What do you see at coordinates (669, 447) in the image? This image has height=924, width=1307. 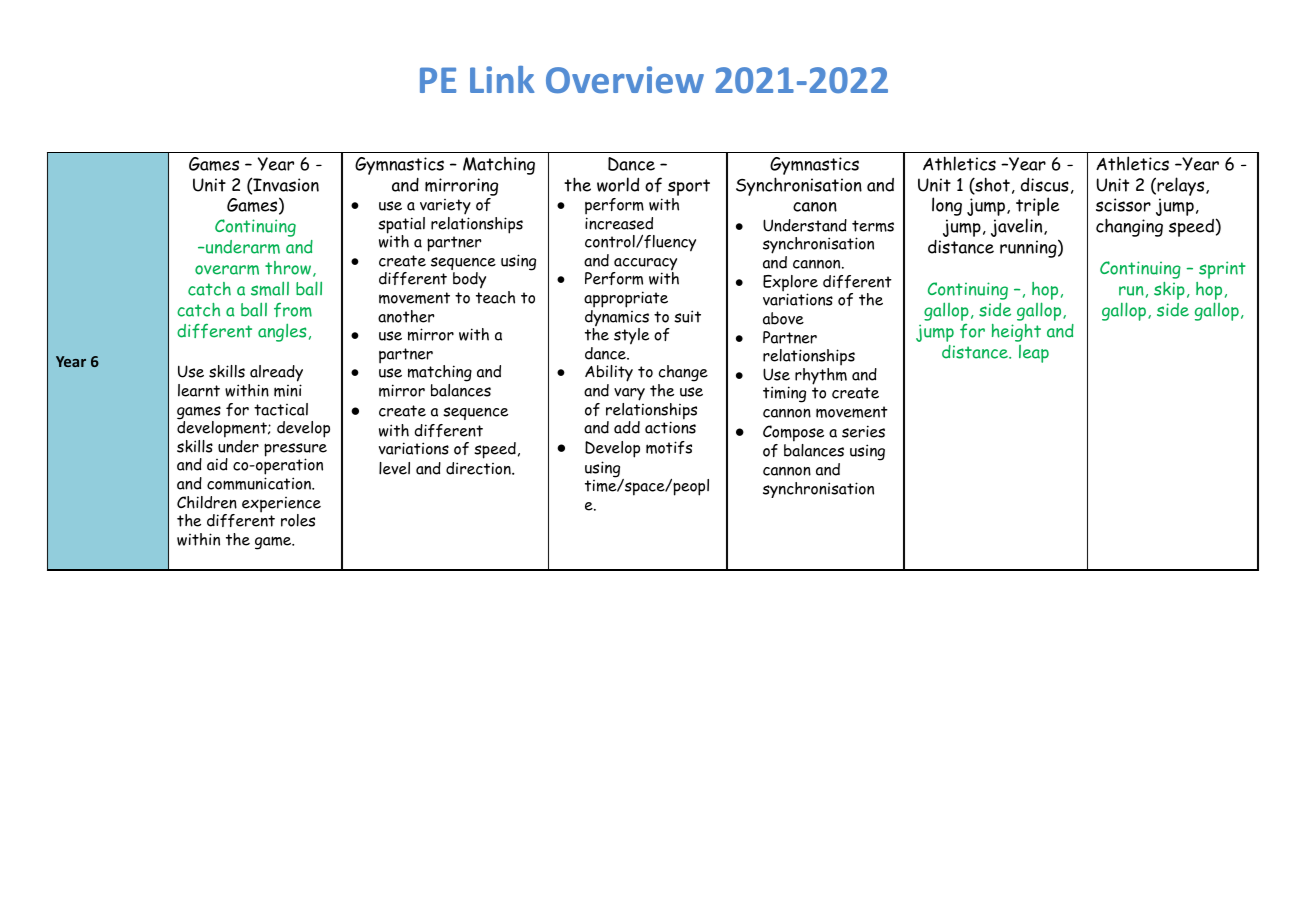 I see `motifs` at bounding box center [669, 447].
